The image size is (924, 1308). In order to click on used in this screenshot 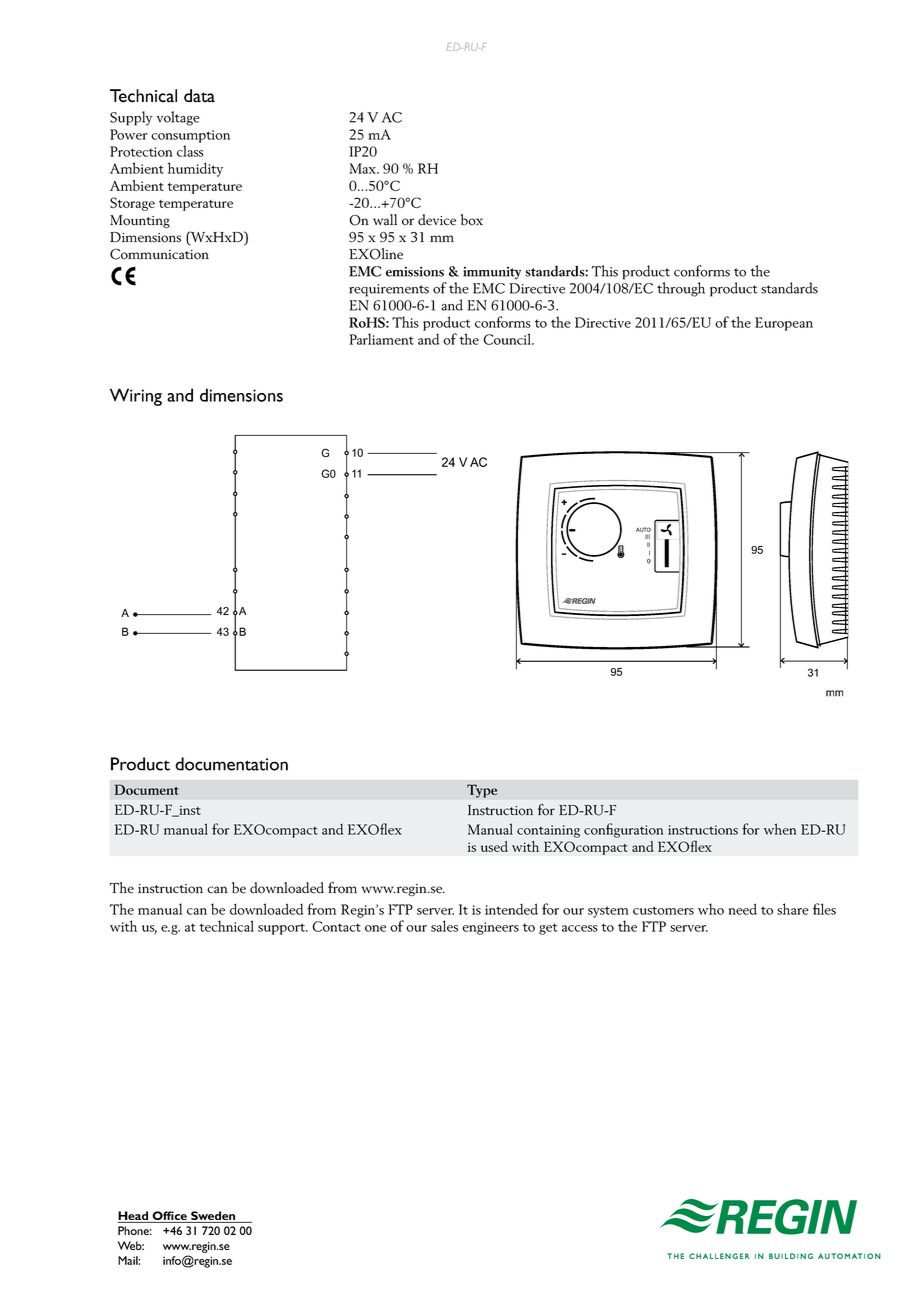, I will do `click(494, 846)`.
